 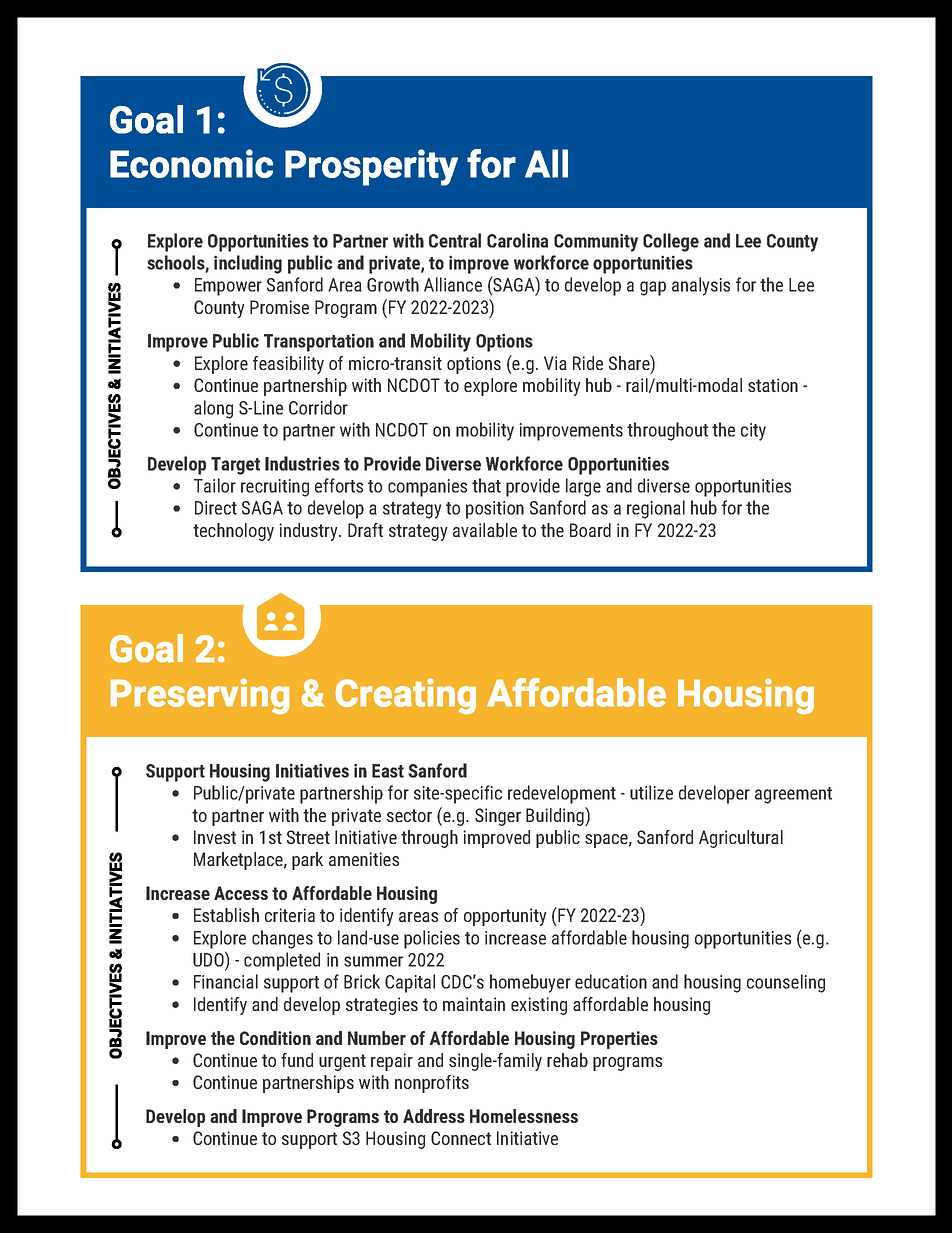 I want to click on including, so click(x=248, y=264).
